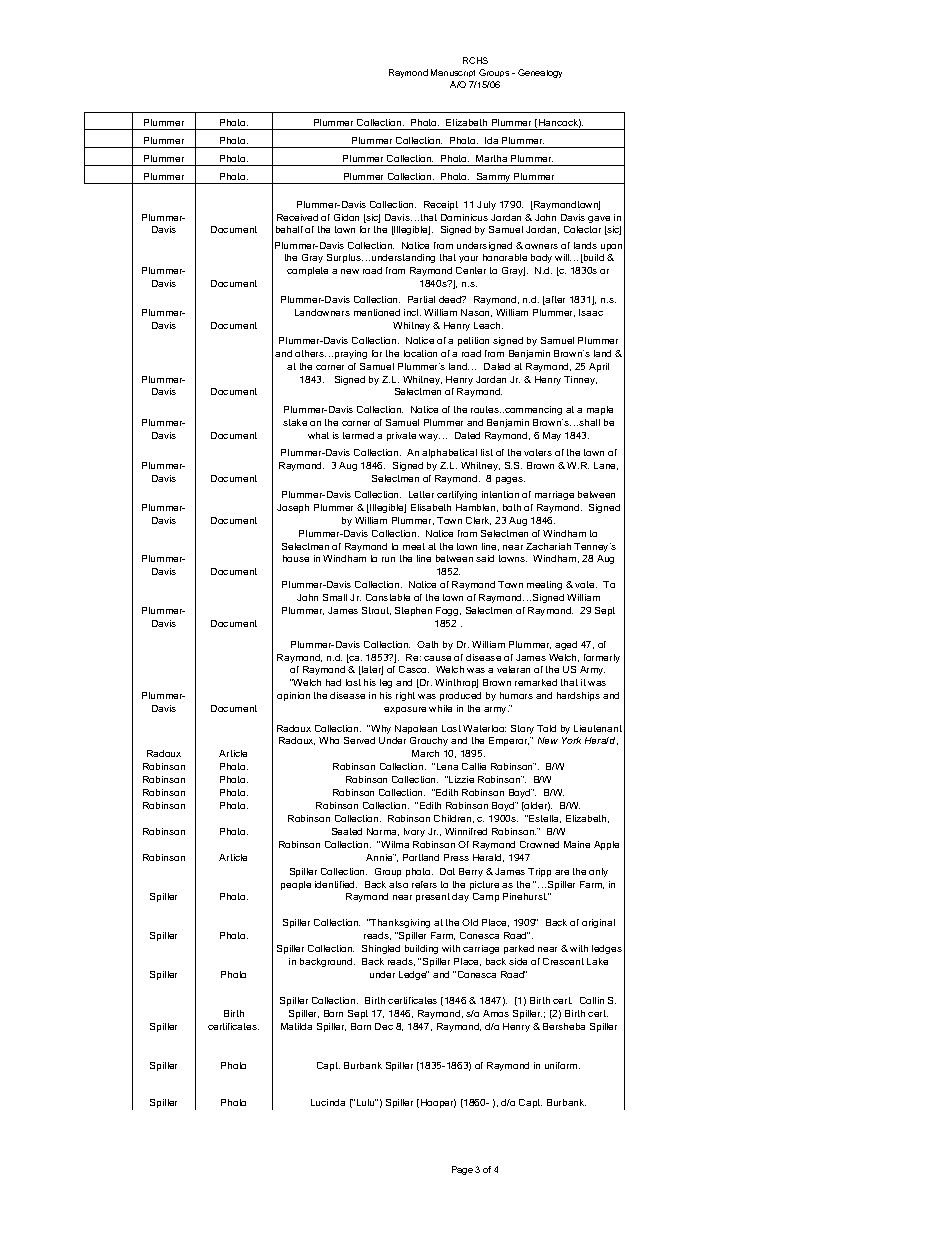 This screenshot has height=1233, width=952. I want to click on Received, so click(297, 217).
